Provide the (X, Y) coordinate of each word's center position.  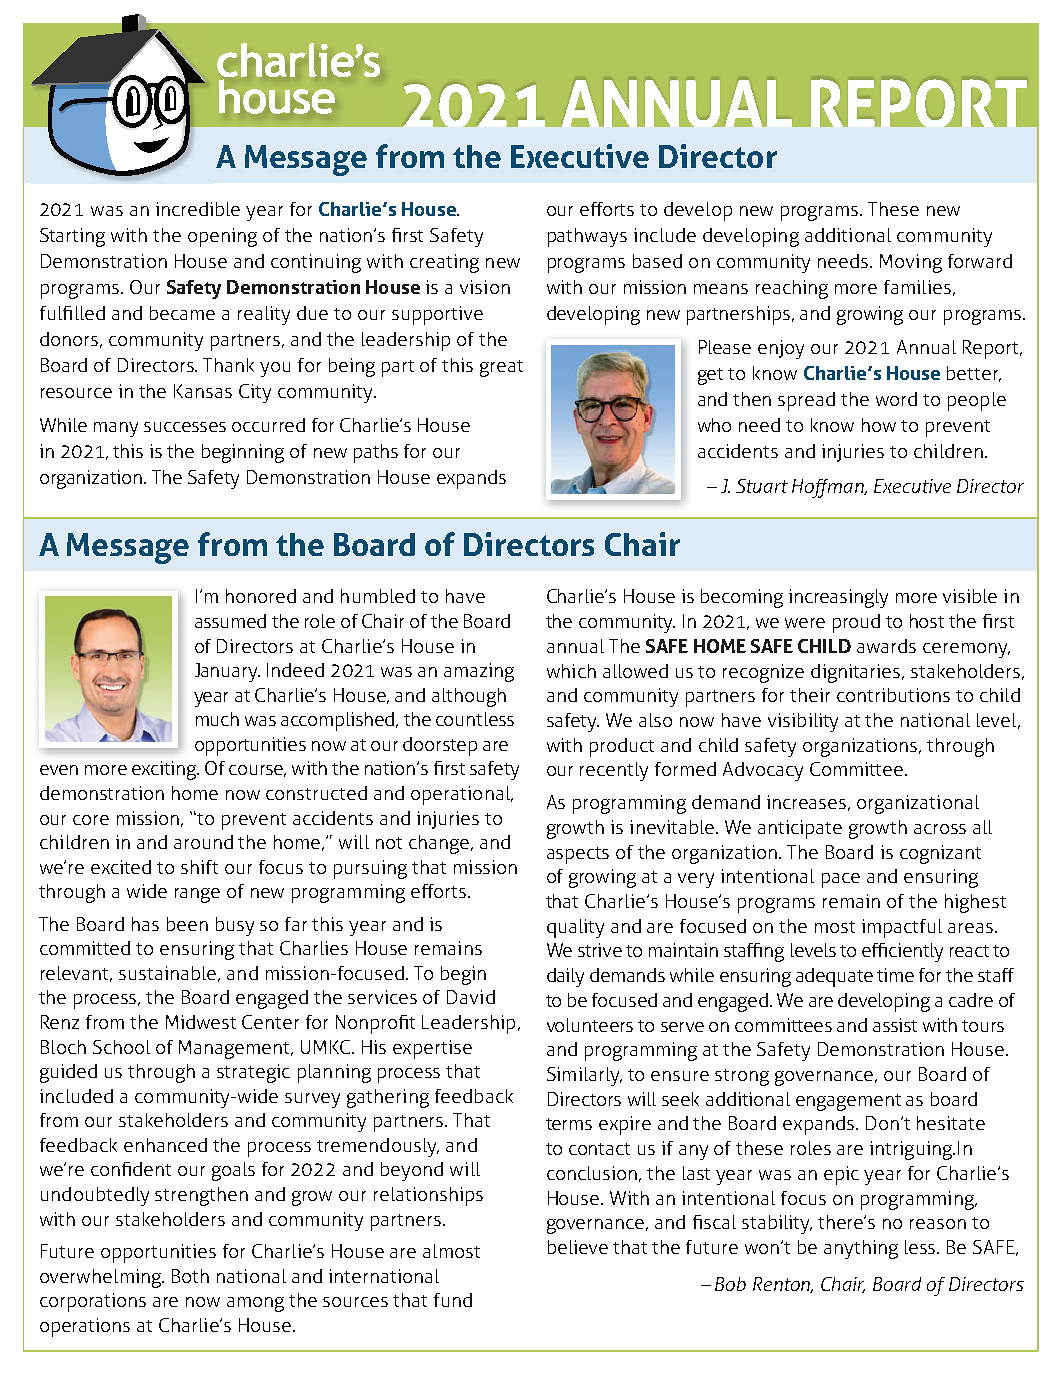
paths (376, 453)
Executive (580, 156)
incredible (198, 209)
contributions (893, 695)
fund (453, 1300)
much (217, 719)
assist (895, 1025)
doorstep (440, 746)
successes (185, 427)
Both (190, 1276)
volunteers (590, 1025)
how (879, 425)
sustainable (169, 974)
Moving (911, 263)
